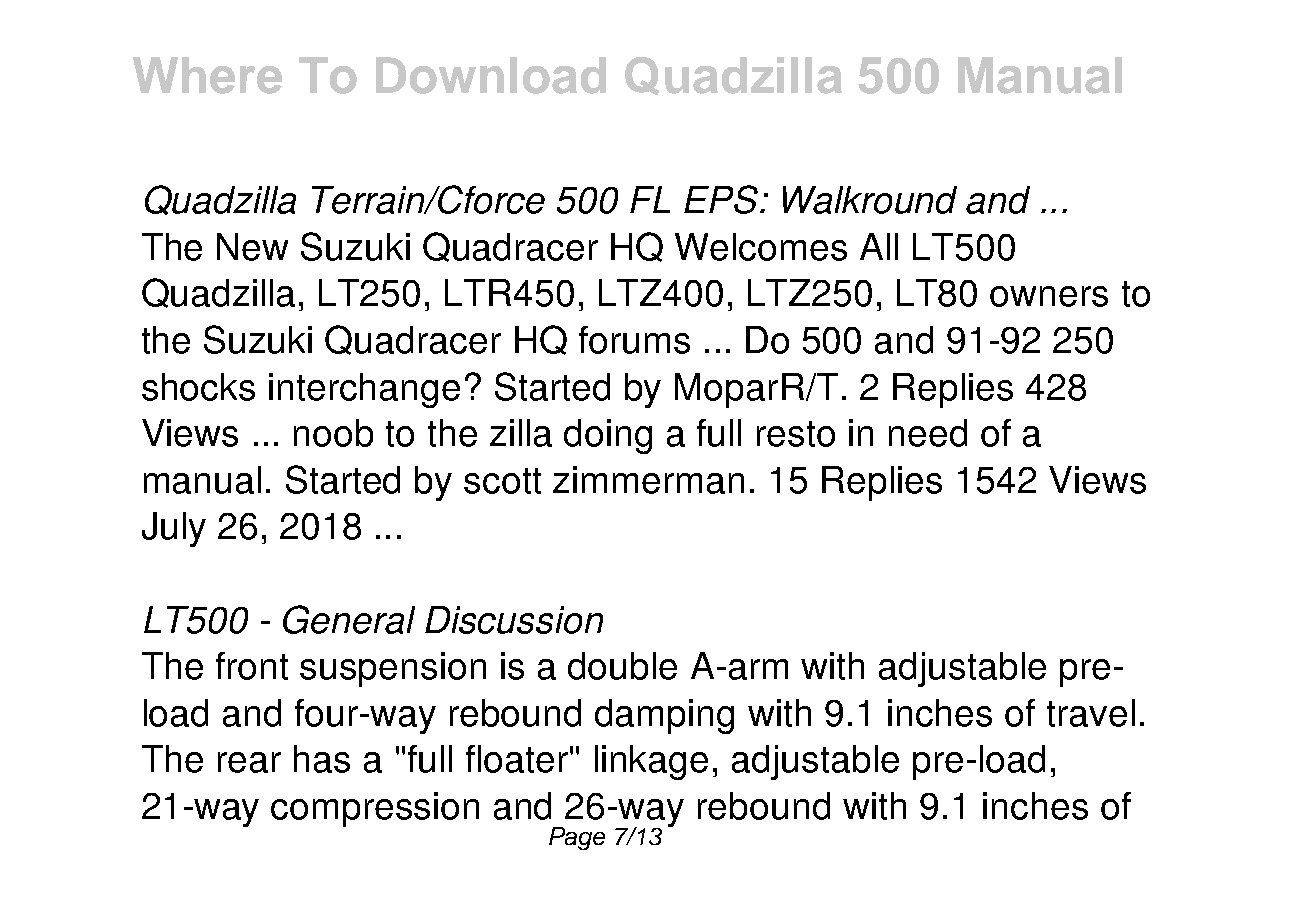 The image size is (1303, 924). I want to click on EPS, so click(721, 199).
